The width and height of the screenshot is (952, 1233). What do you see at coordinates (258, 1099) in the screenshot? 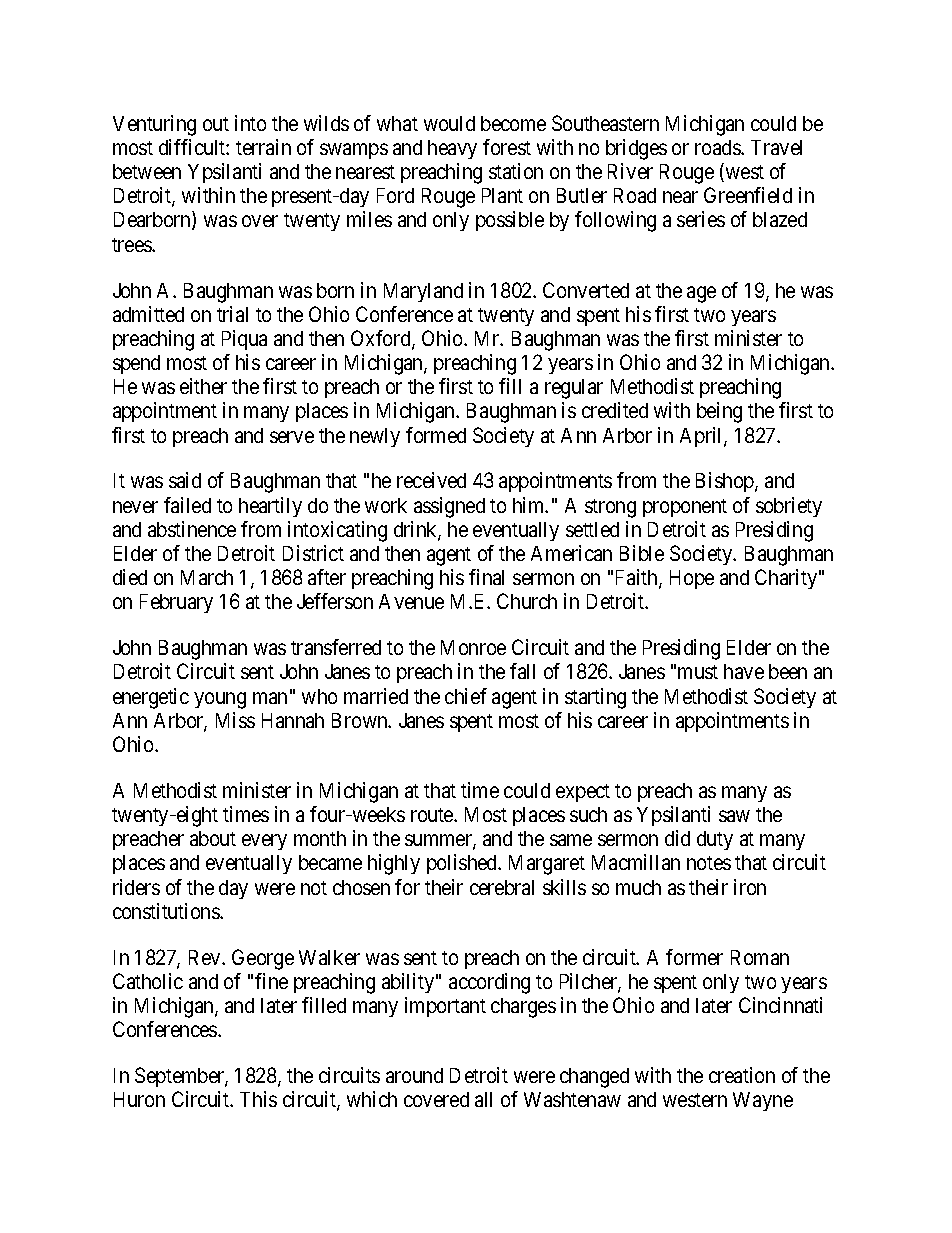
I see `This` at bounding box center [258, 1099].
